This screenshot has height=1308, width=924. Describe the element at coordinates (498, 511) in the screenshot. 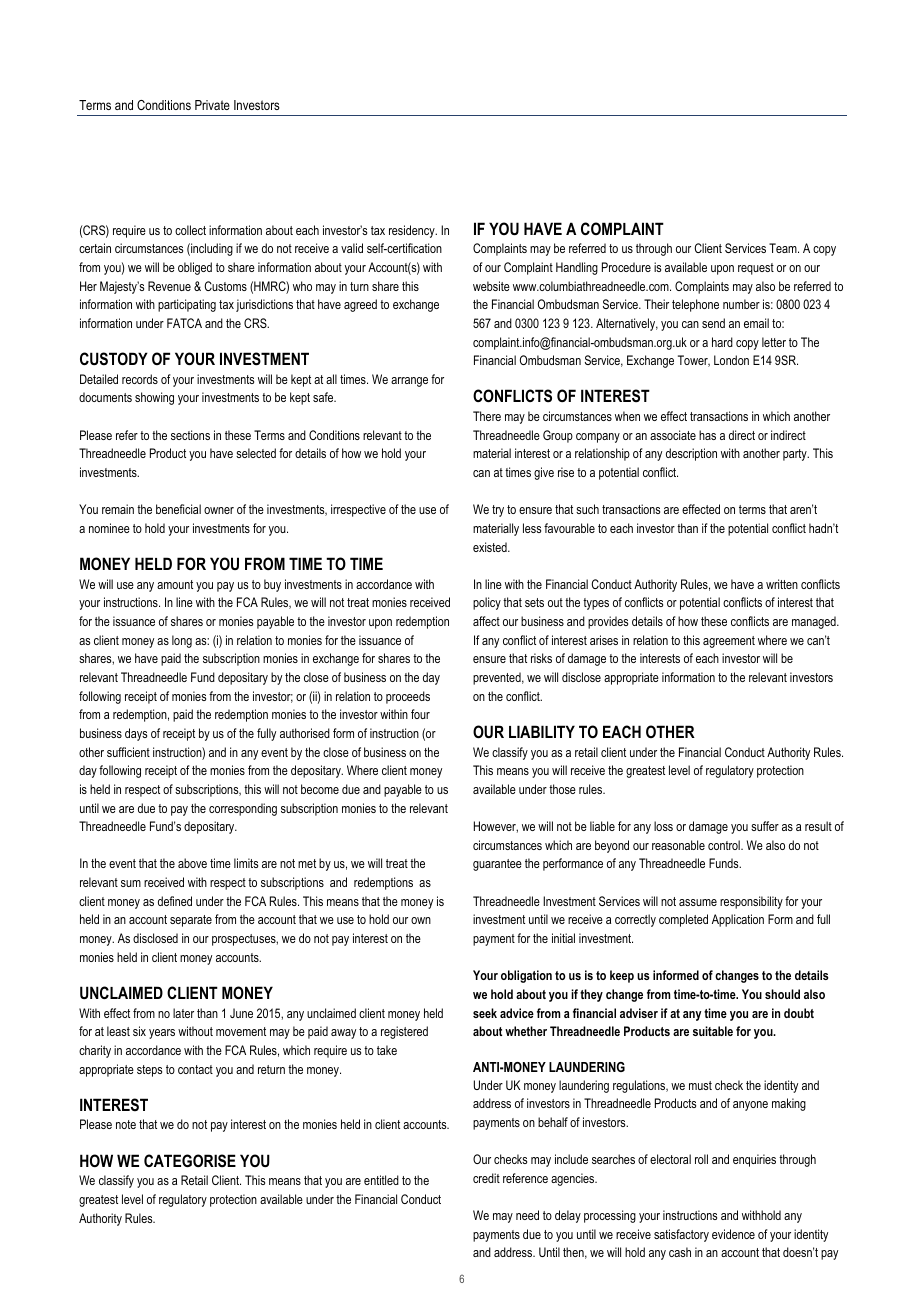

I see `try` at that location.
